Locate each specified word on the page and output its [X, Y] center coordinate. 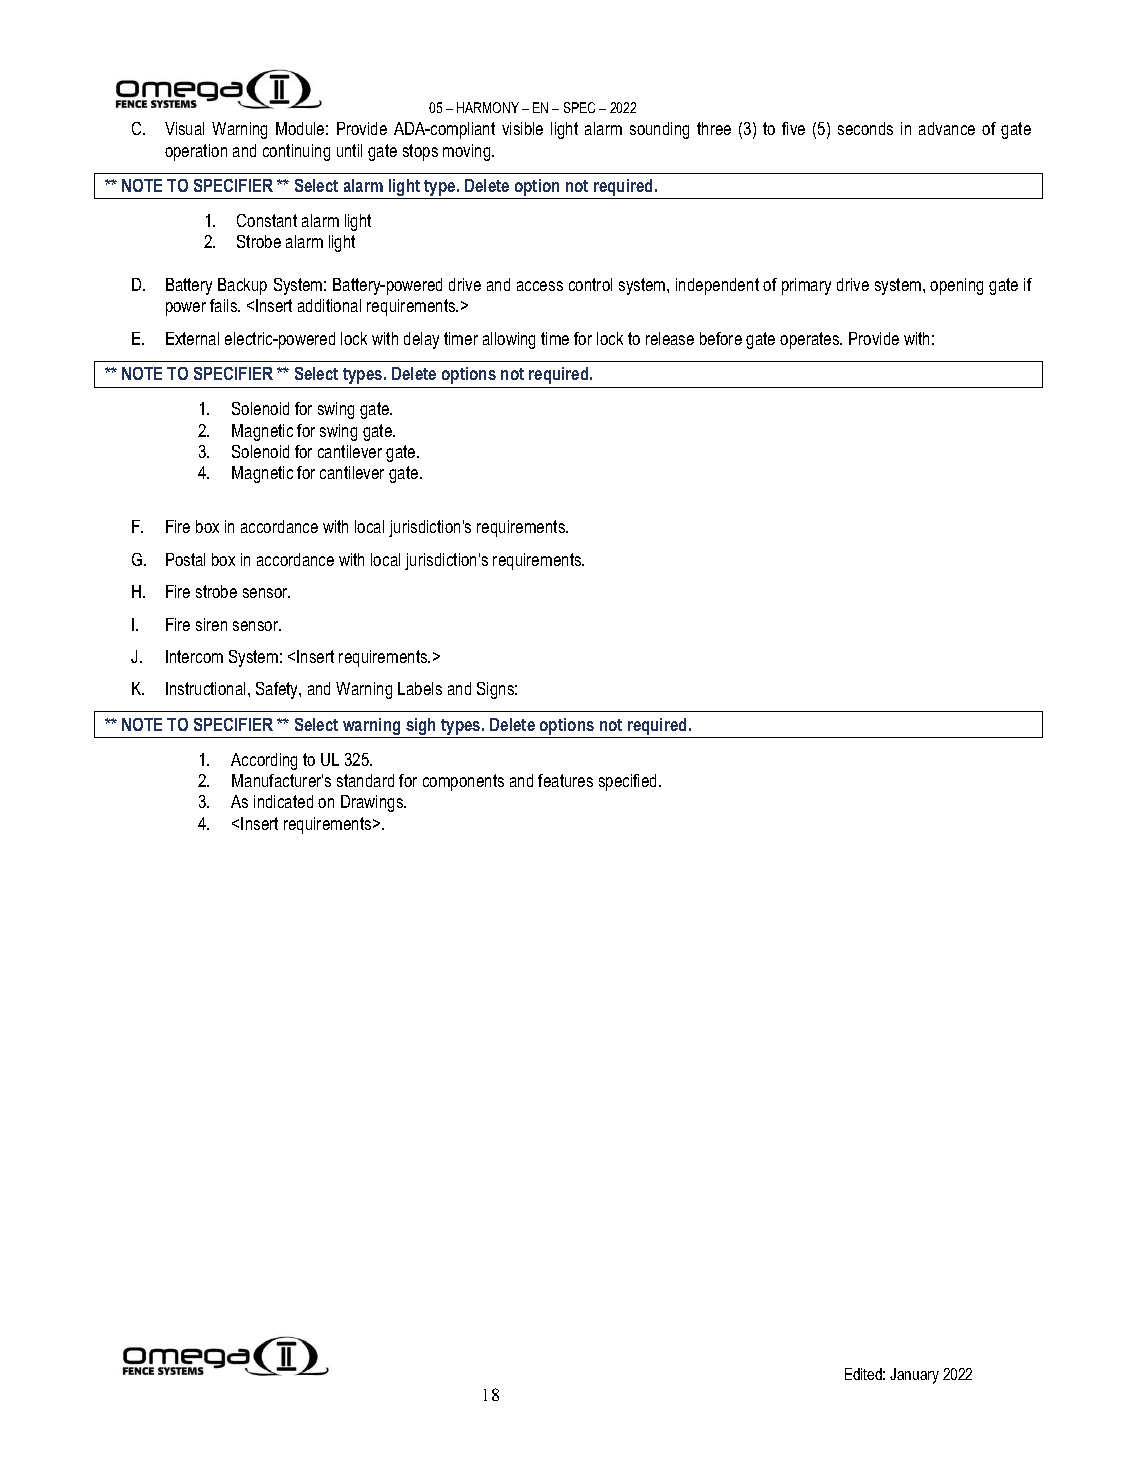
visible [522, 128]
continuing [296, 152]
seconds [865, 128]
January [914, 1376]
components [463, 782]
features [565, 780]
